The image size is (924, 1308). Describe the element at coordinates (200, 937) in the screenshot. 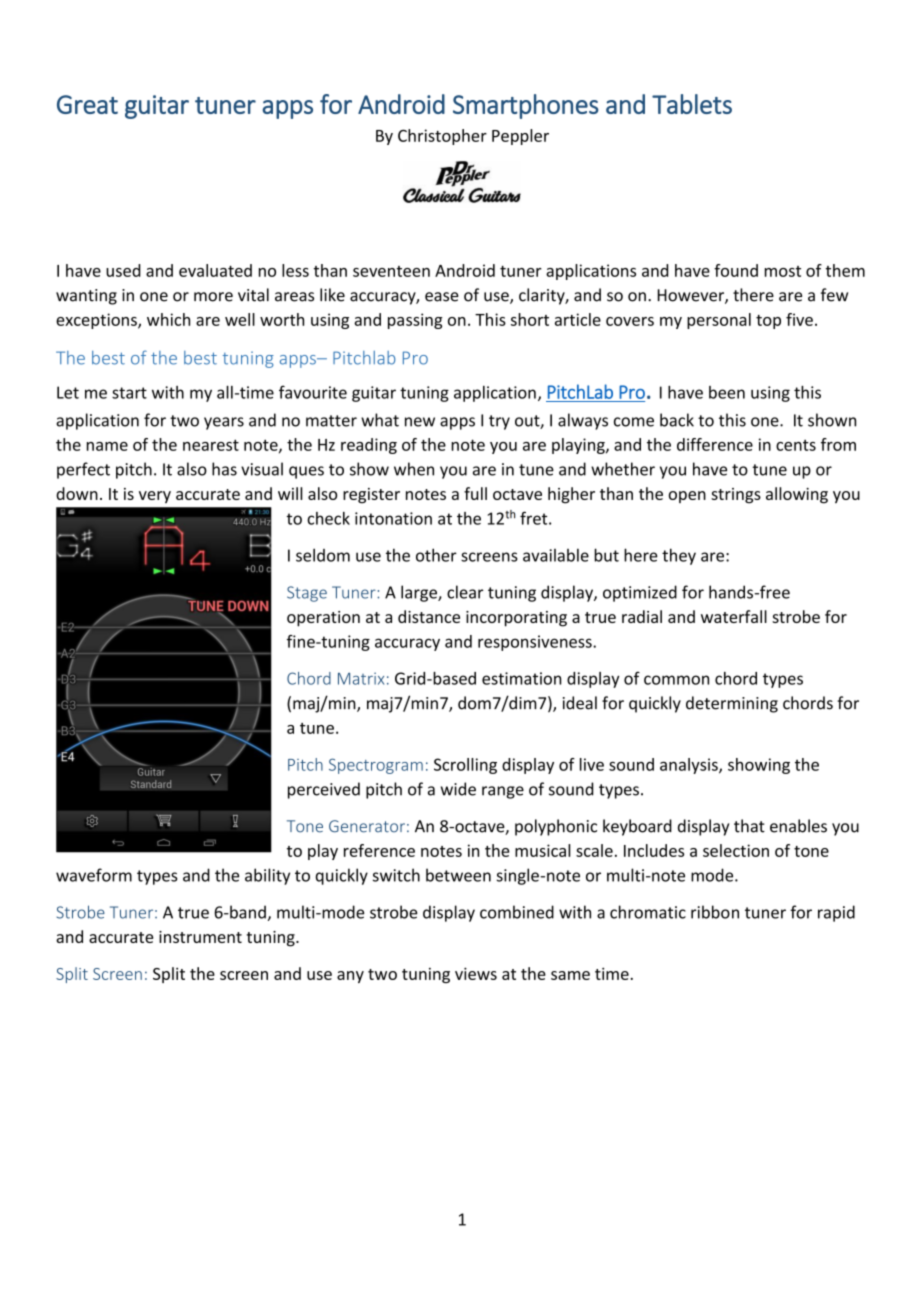

I see `instrument` at that location.
